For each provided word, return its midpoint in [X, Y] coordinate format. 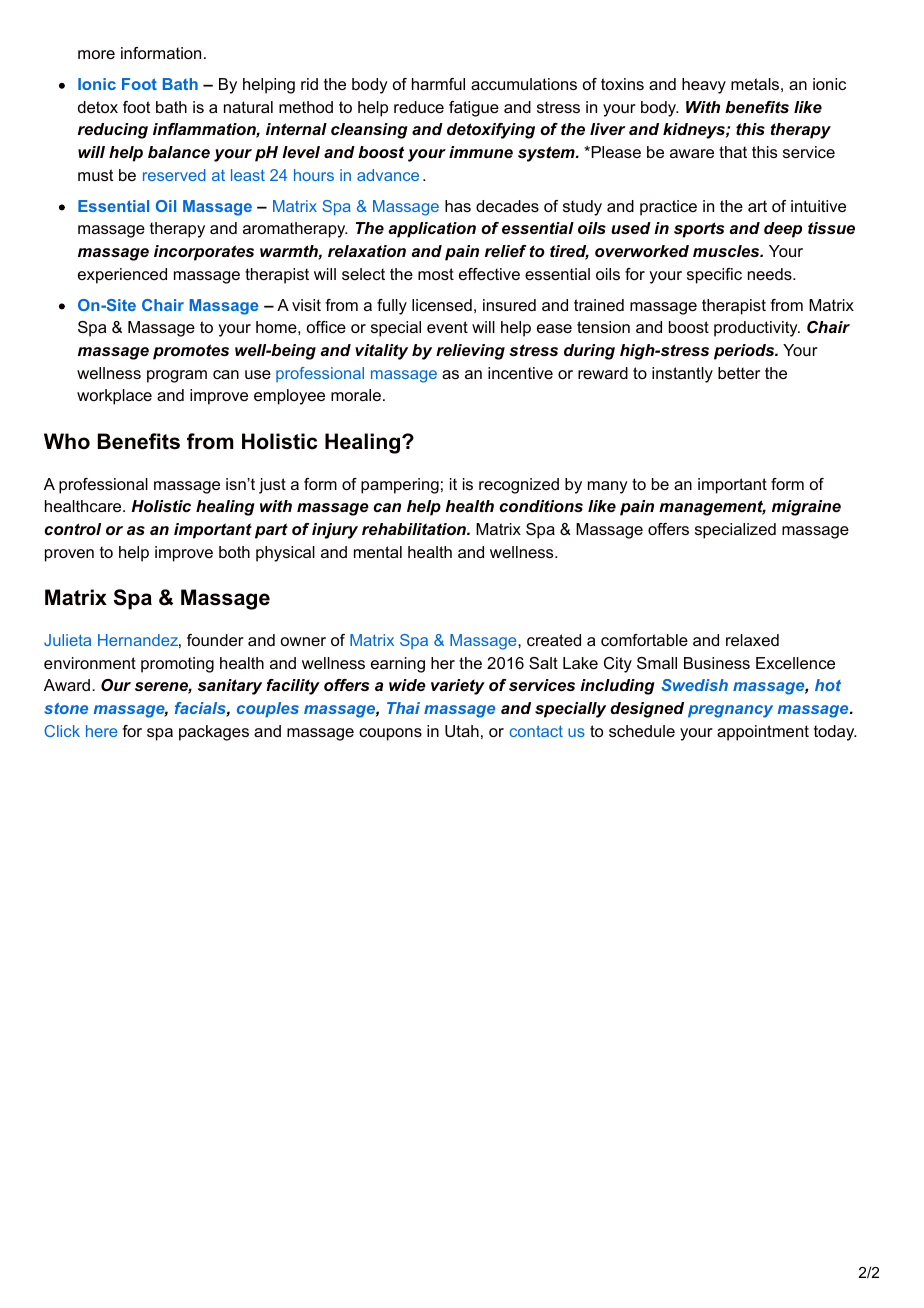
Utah [462, 731]
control [72, 529]
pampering [400, 486]
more [96, 54]
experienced [122, 276]
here [102, 731]
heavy [704, 86]
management [712, 508]
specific [714, 276]
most [436, 274]
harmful [438, 84]
